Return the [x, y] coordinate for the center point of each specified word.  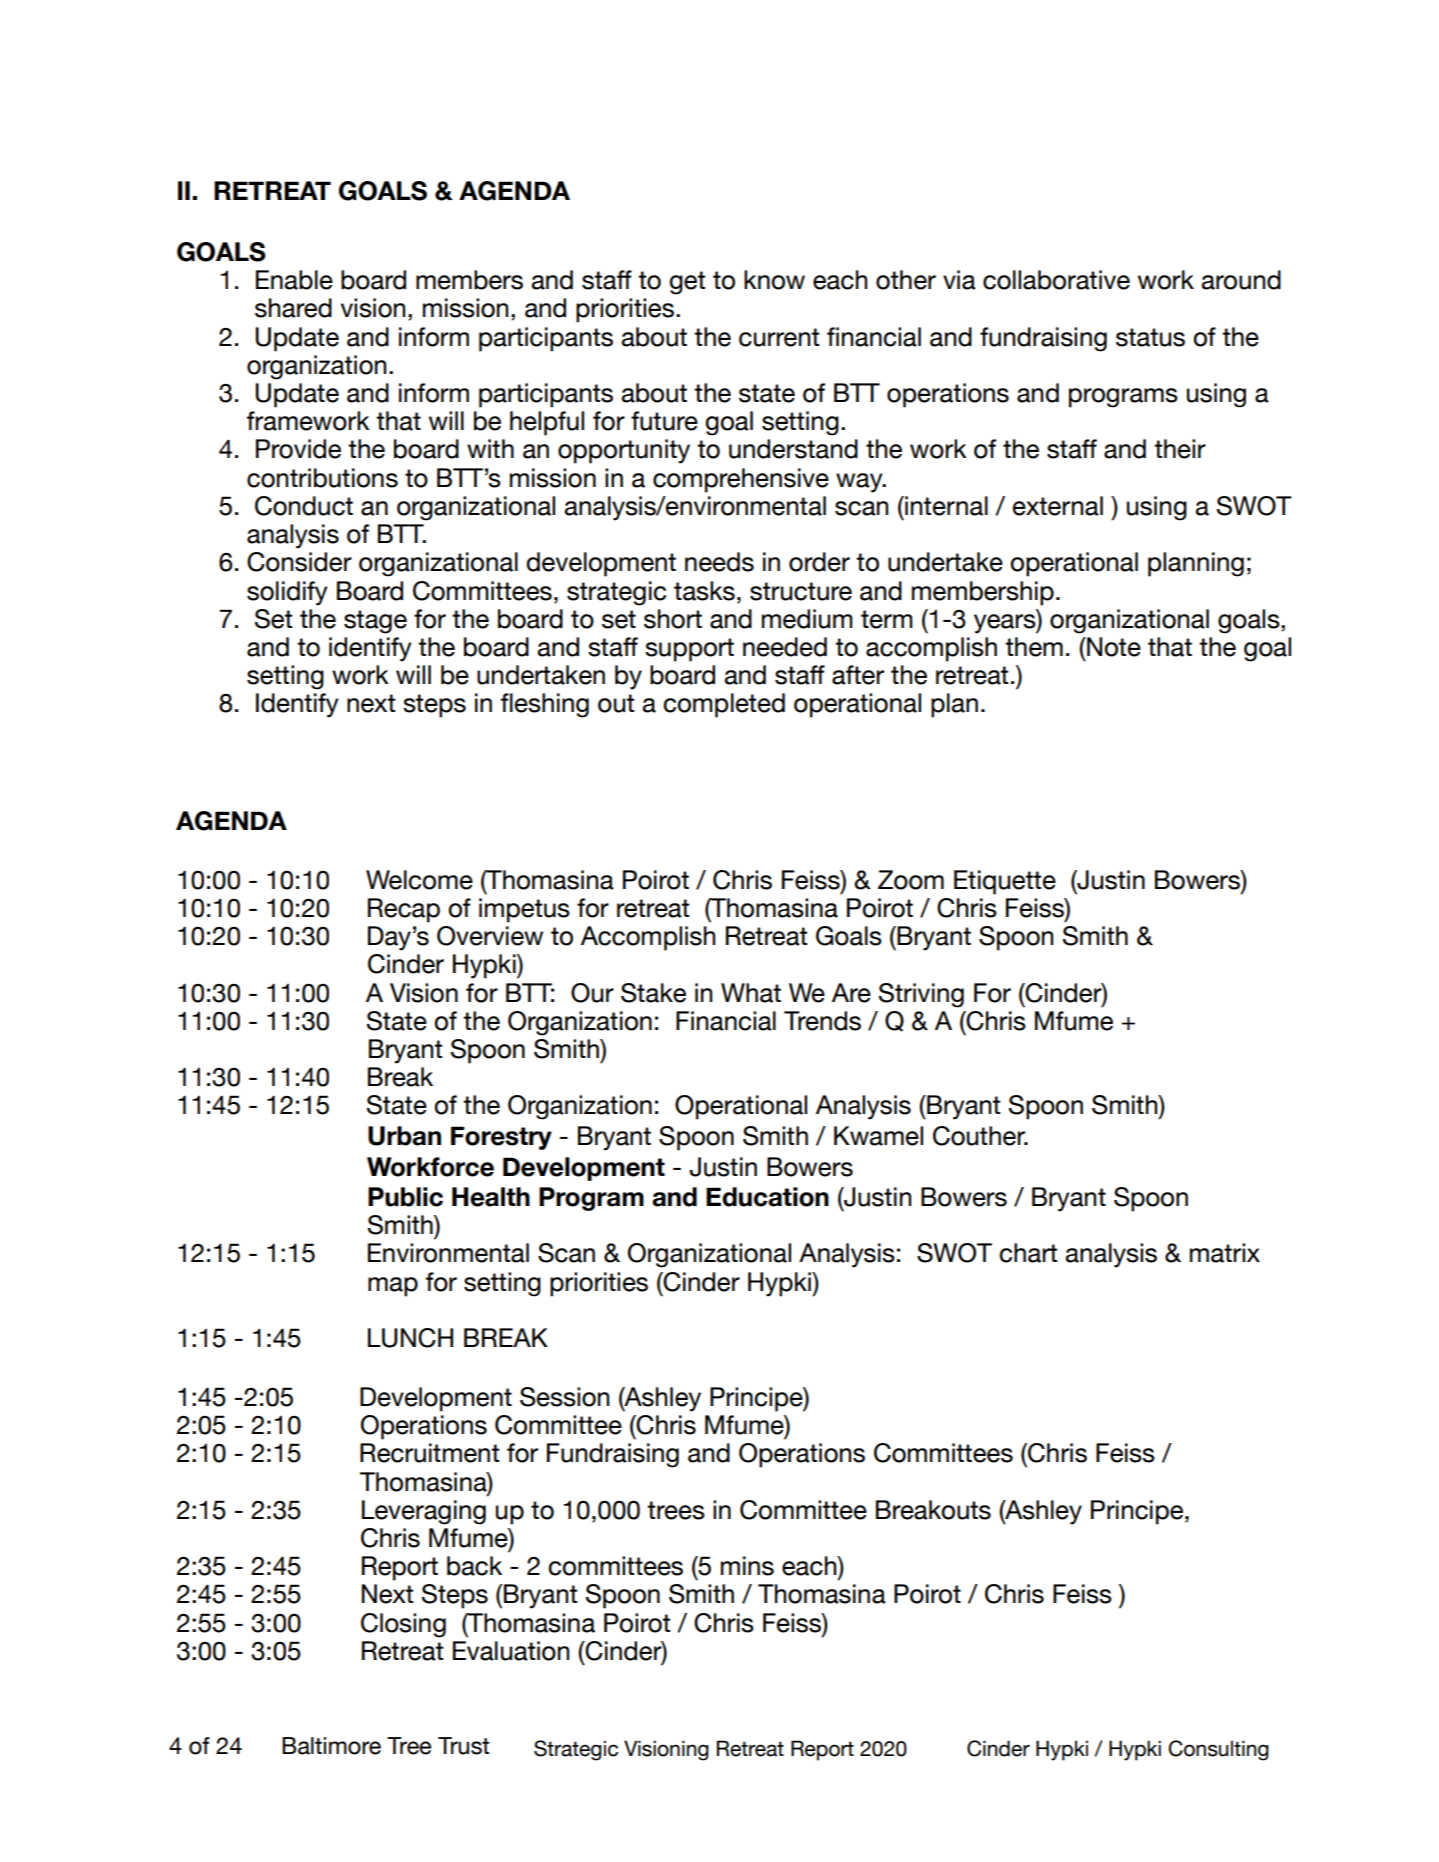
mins [747, 1566]
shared [293, 308]
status [1150, 337]
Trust [463, 1746]
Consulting [1218, 1750]
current [779, 337]
